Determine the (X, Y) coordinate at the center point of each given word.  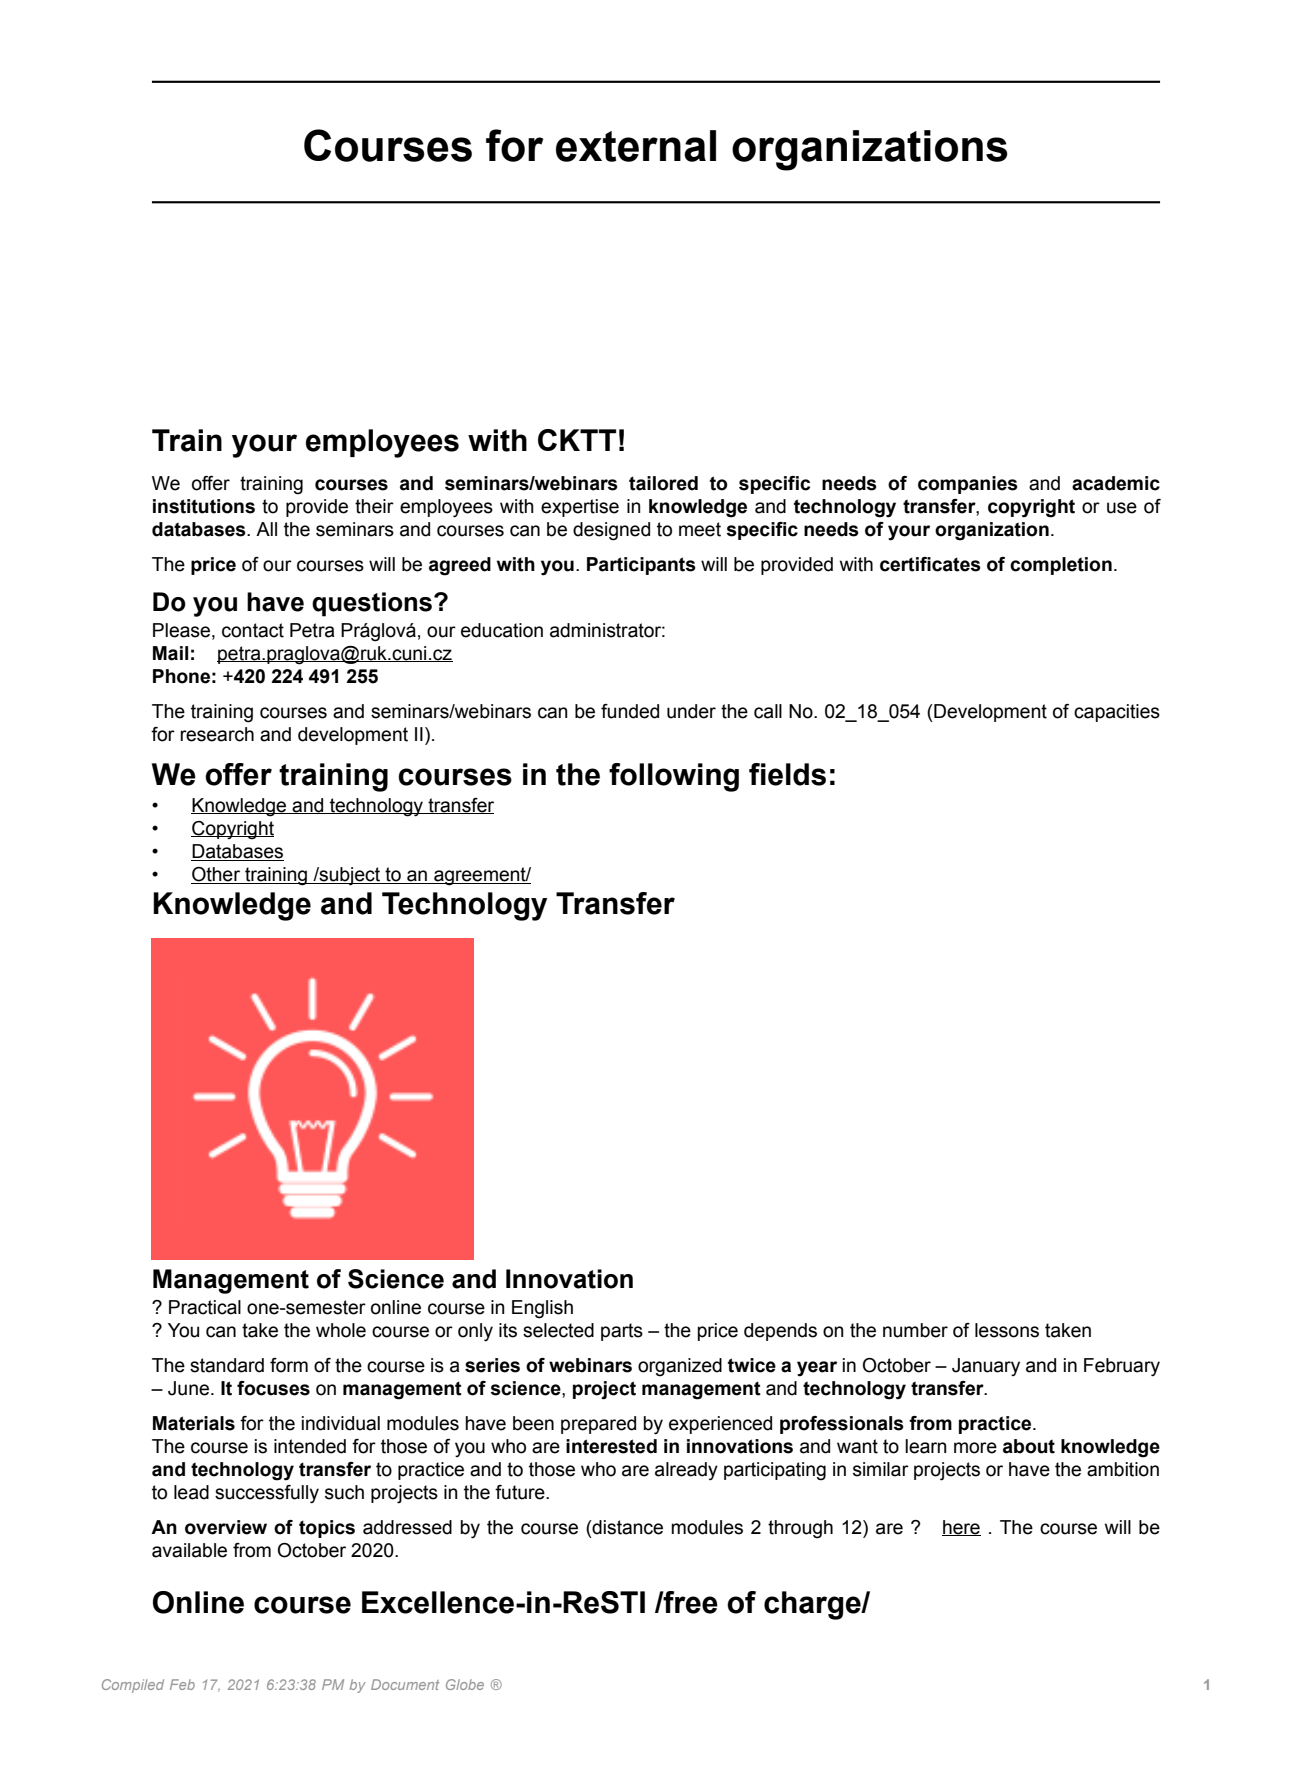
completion (1061, 566)
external (636, 146)
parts (622, 1332)
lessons (1007, 1330)
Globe (465, 1684)
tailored (663, 483)
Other (217, 875)
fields (787, 774)
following (674, 777)
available (189, 1550)
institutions (204, 506)
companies (968, 485)
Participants (641, 566)
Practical (205, 1307)
